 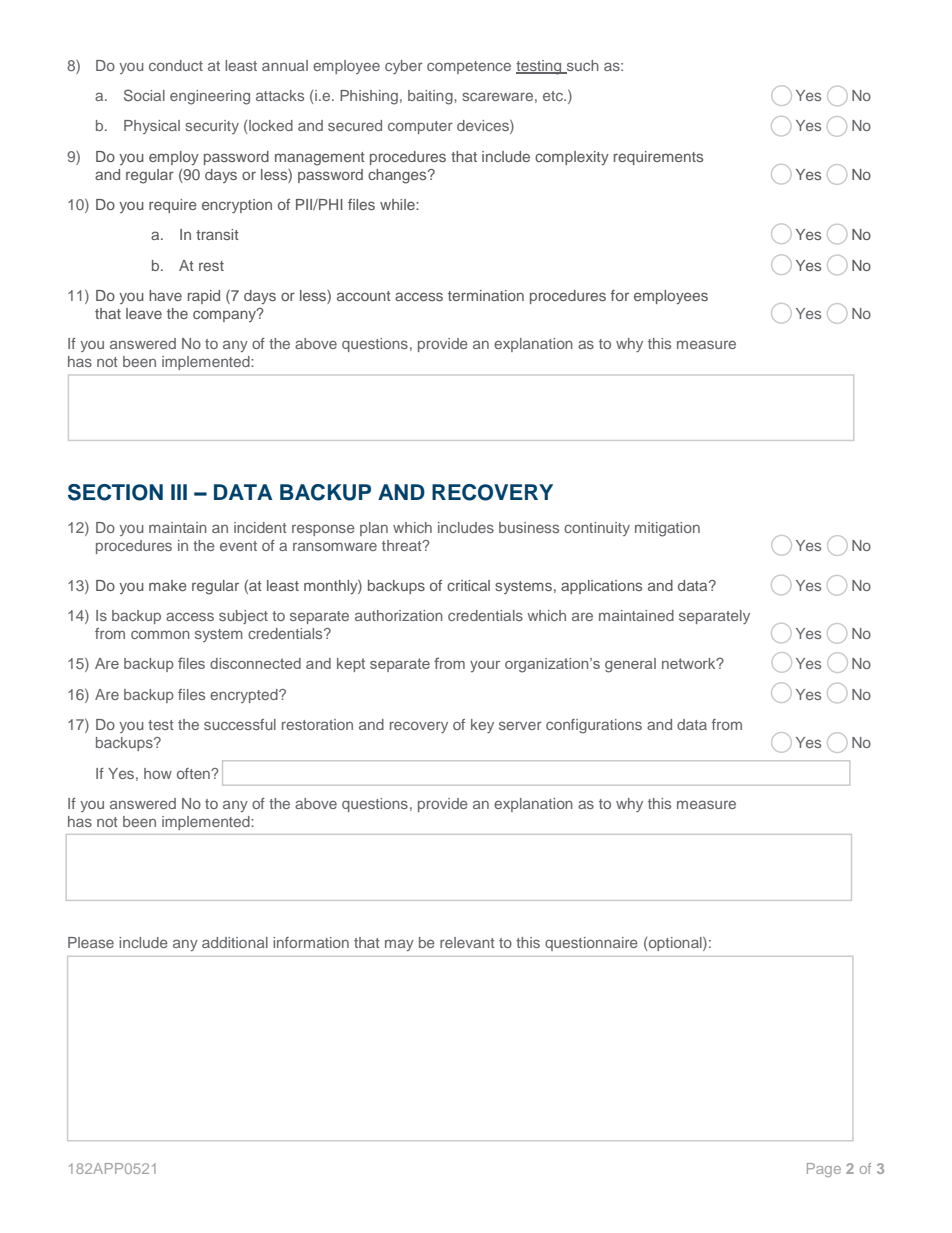 I want to click on may, so click(x=399, y=945).
